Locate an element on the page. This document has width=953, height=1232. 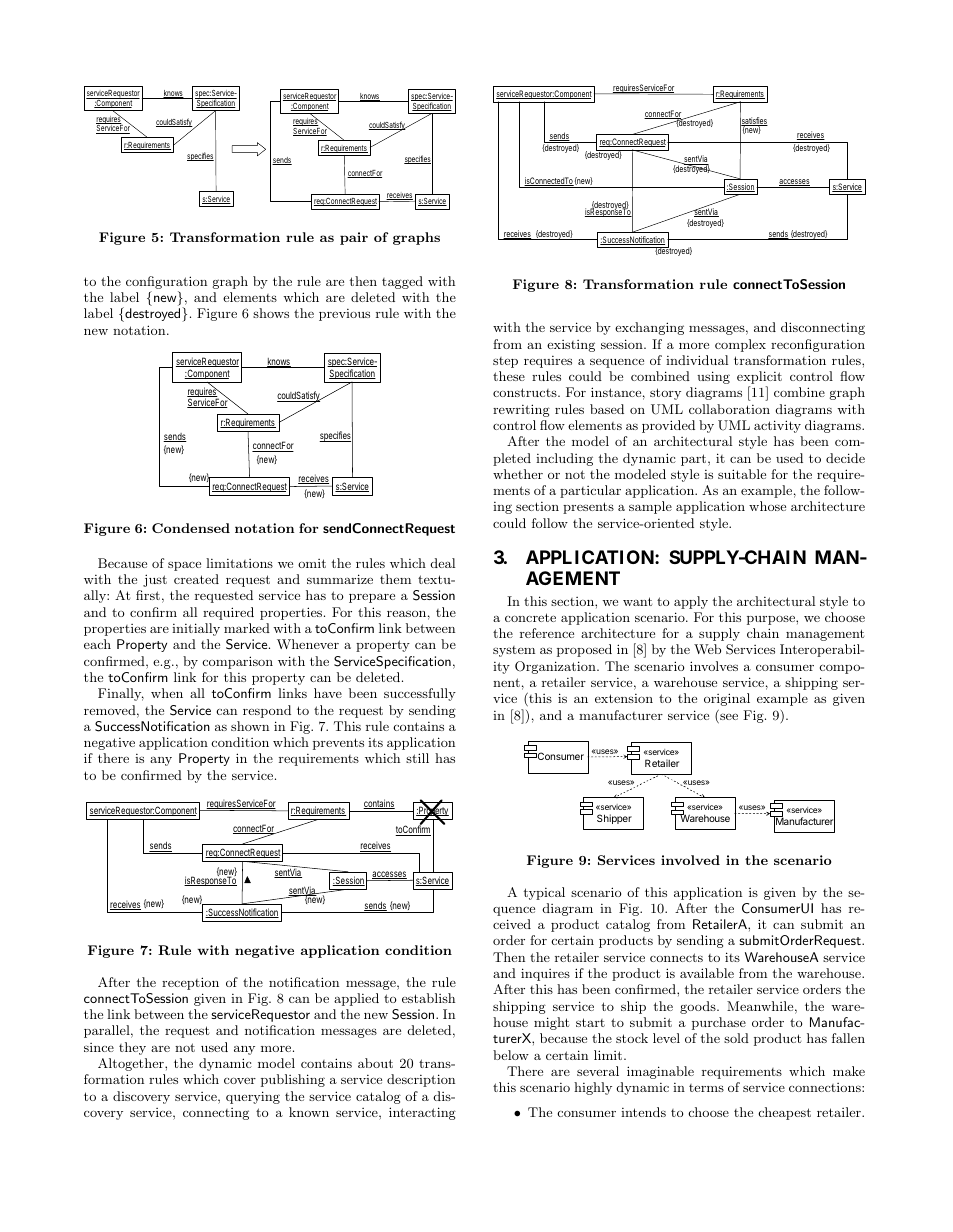
description is located at coordinates (421, 1080).
